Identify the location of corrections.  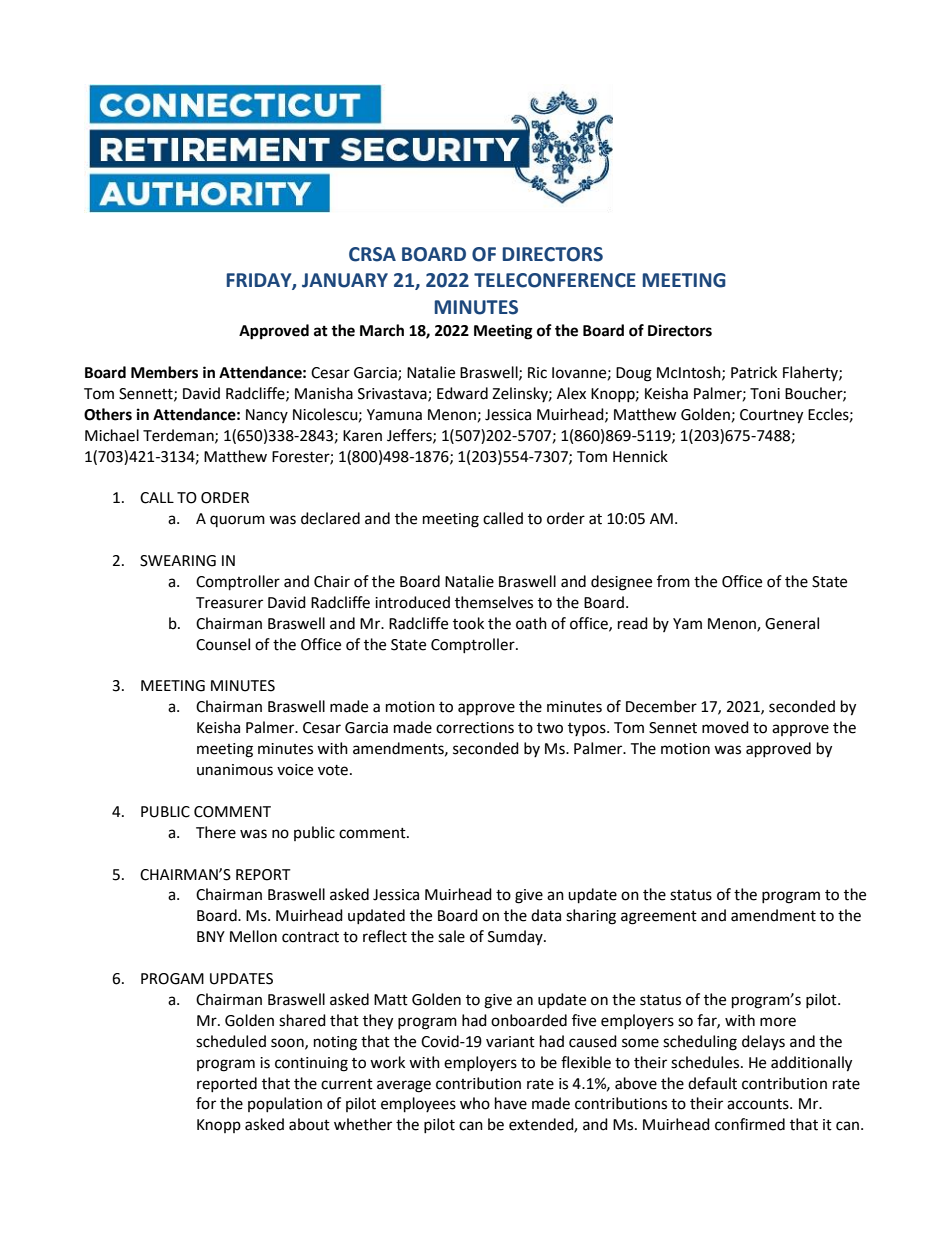
(475, 728).
